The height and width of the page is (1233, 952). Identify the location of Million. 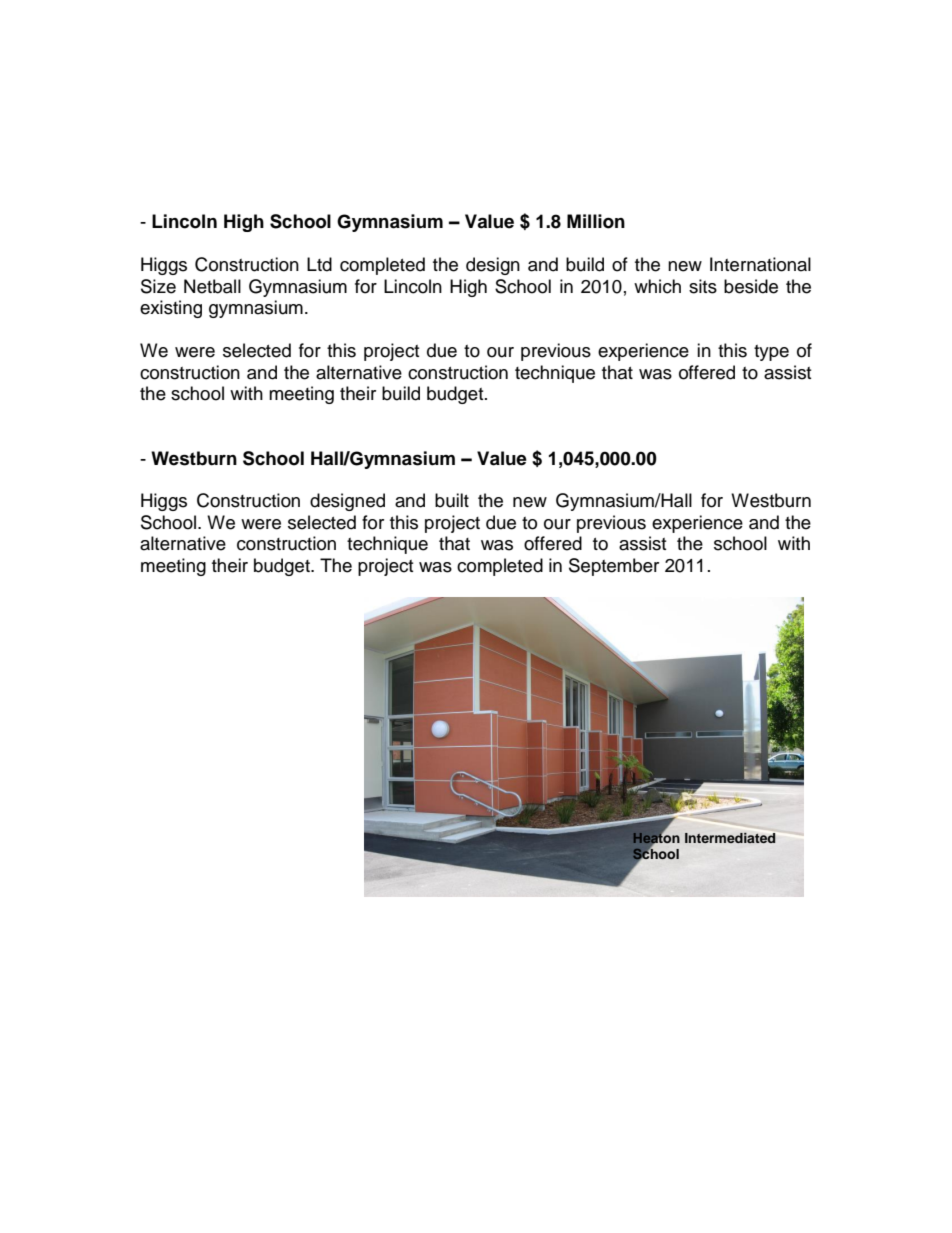
(596, 221).
